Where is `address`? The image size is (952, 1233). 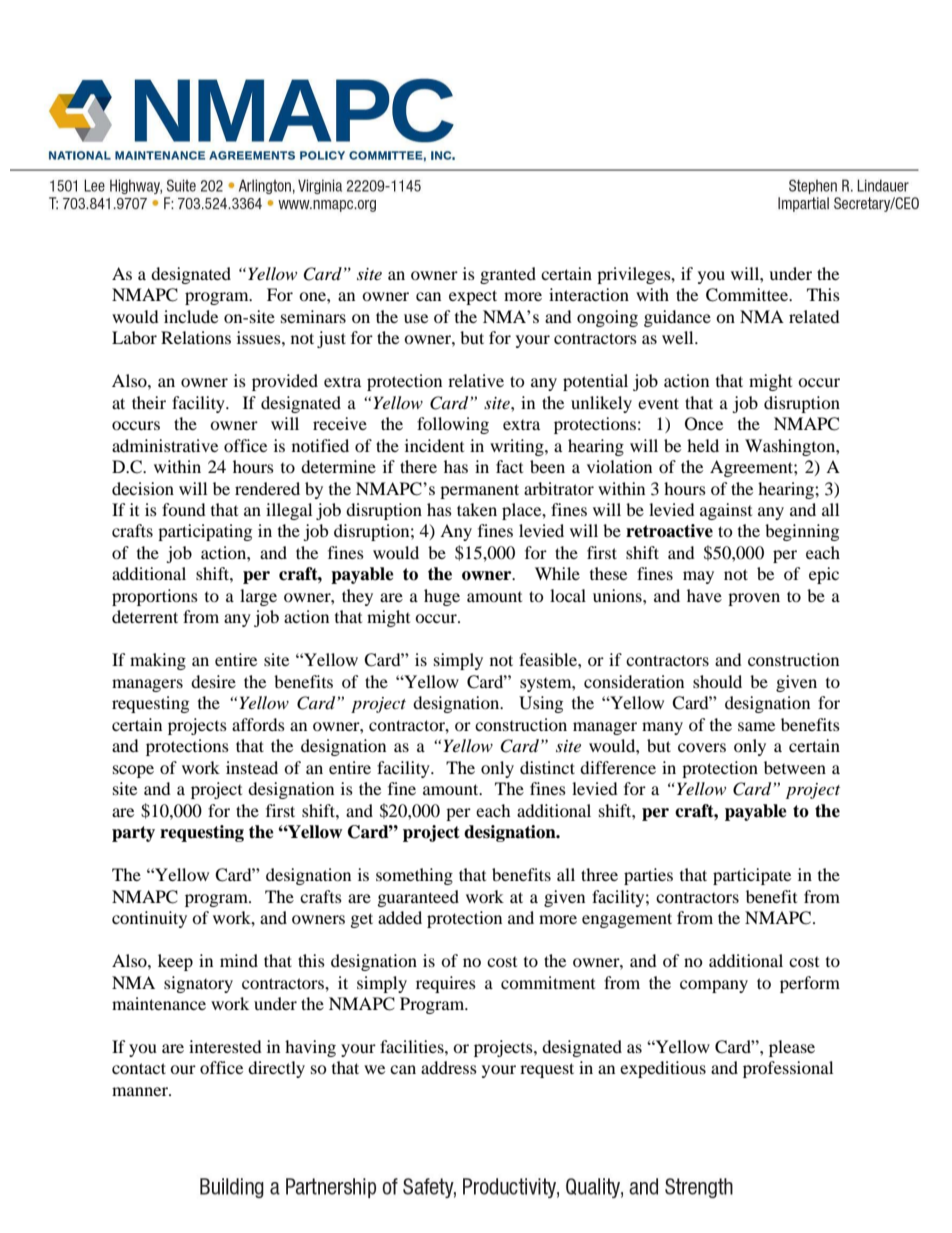 address is located at coordinates (449, 1067).
